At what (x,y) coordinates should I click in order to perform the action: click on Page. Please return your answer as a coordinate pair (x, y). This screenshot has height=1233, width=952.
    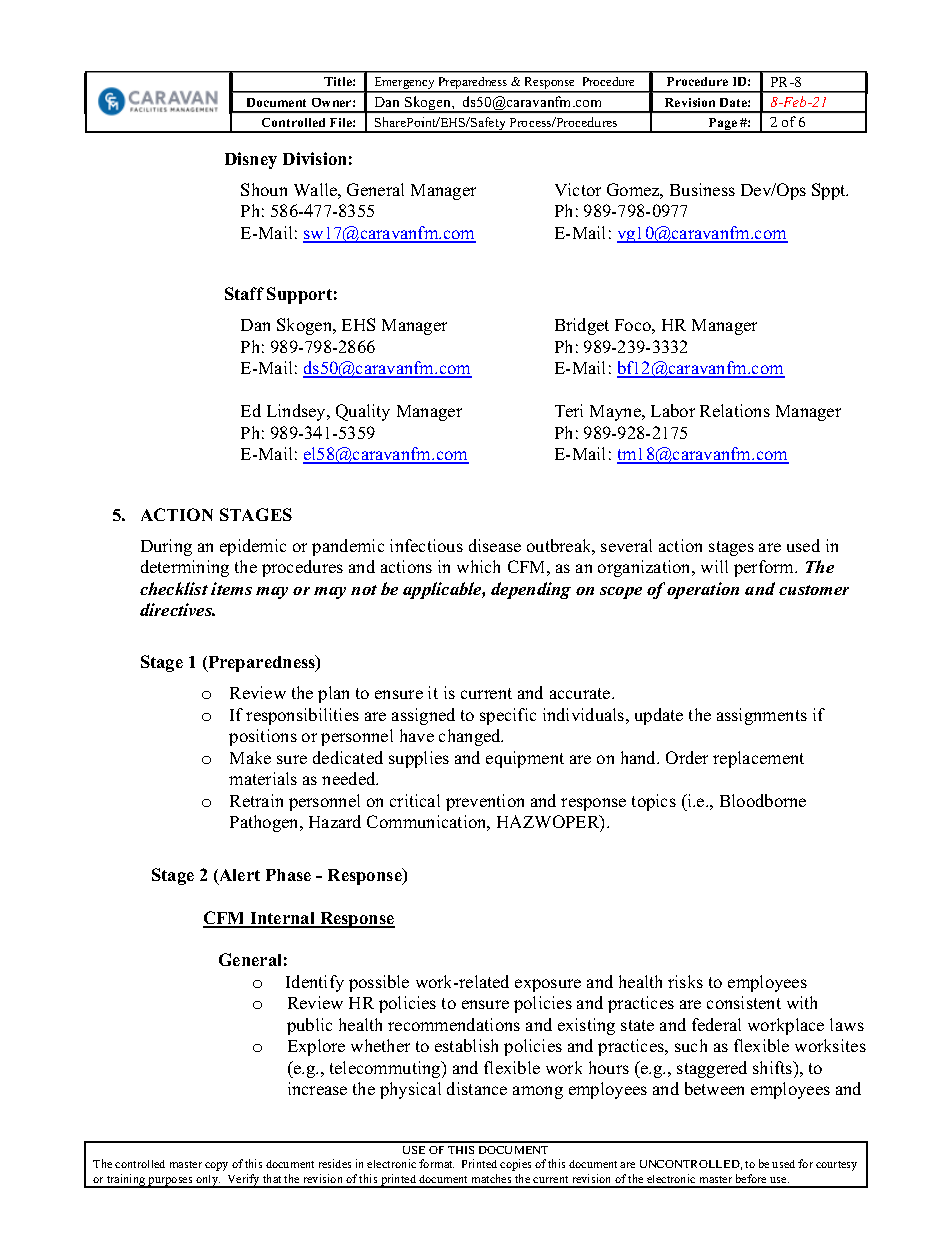
    Looking at the image, I should click on (723, 125).
